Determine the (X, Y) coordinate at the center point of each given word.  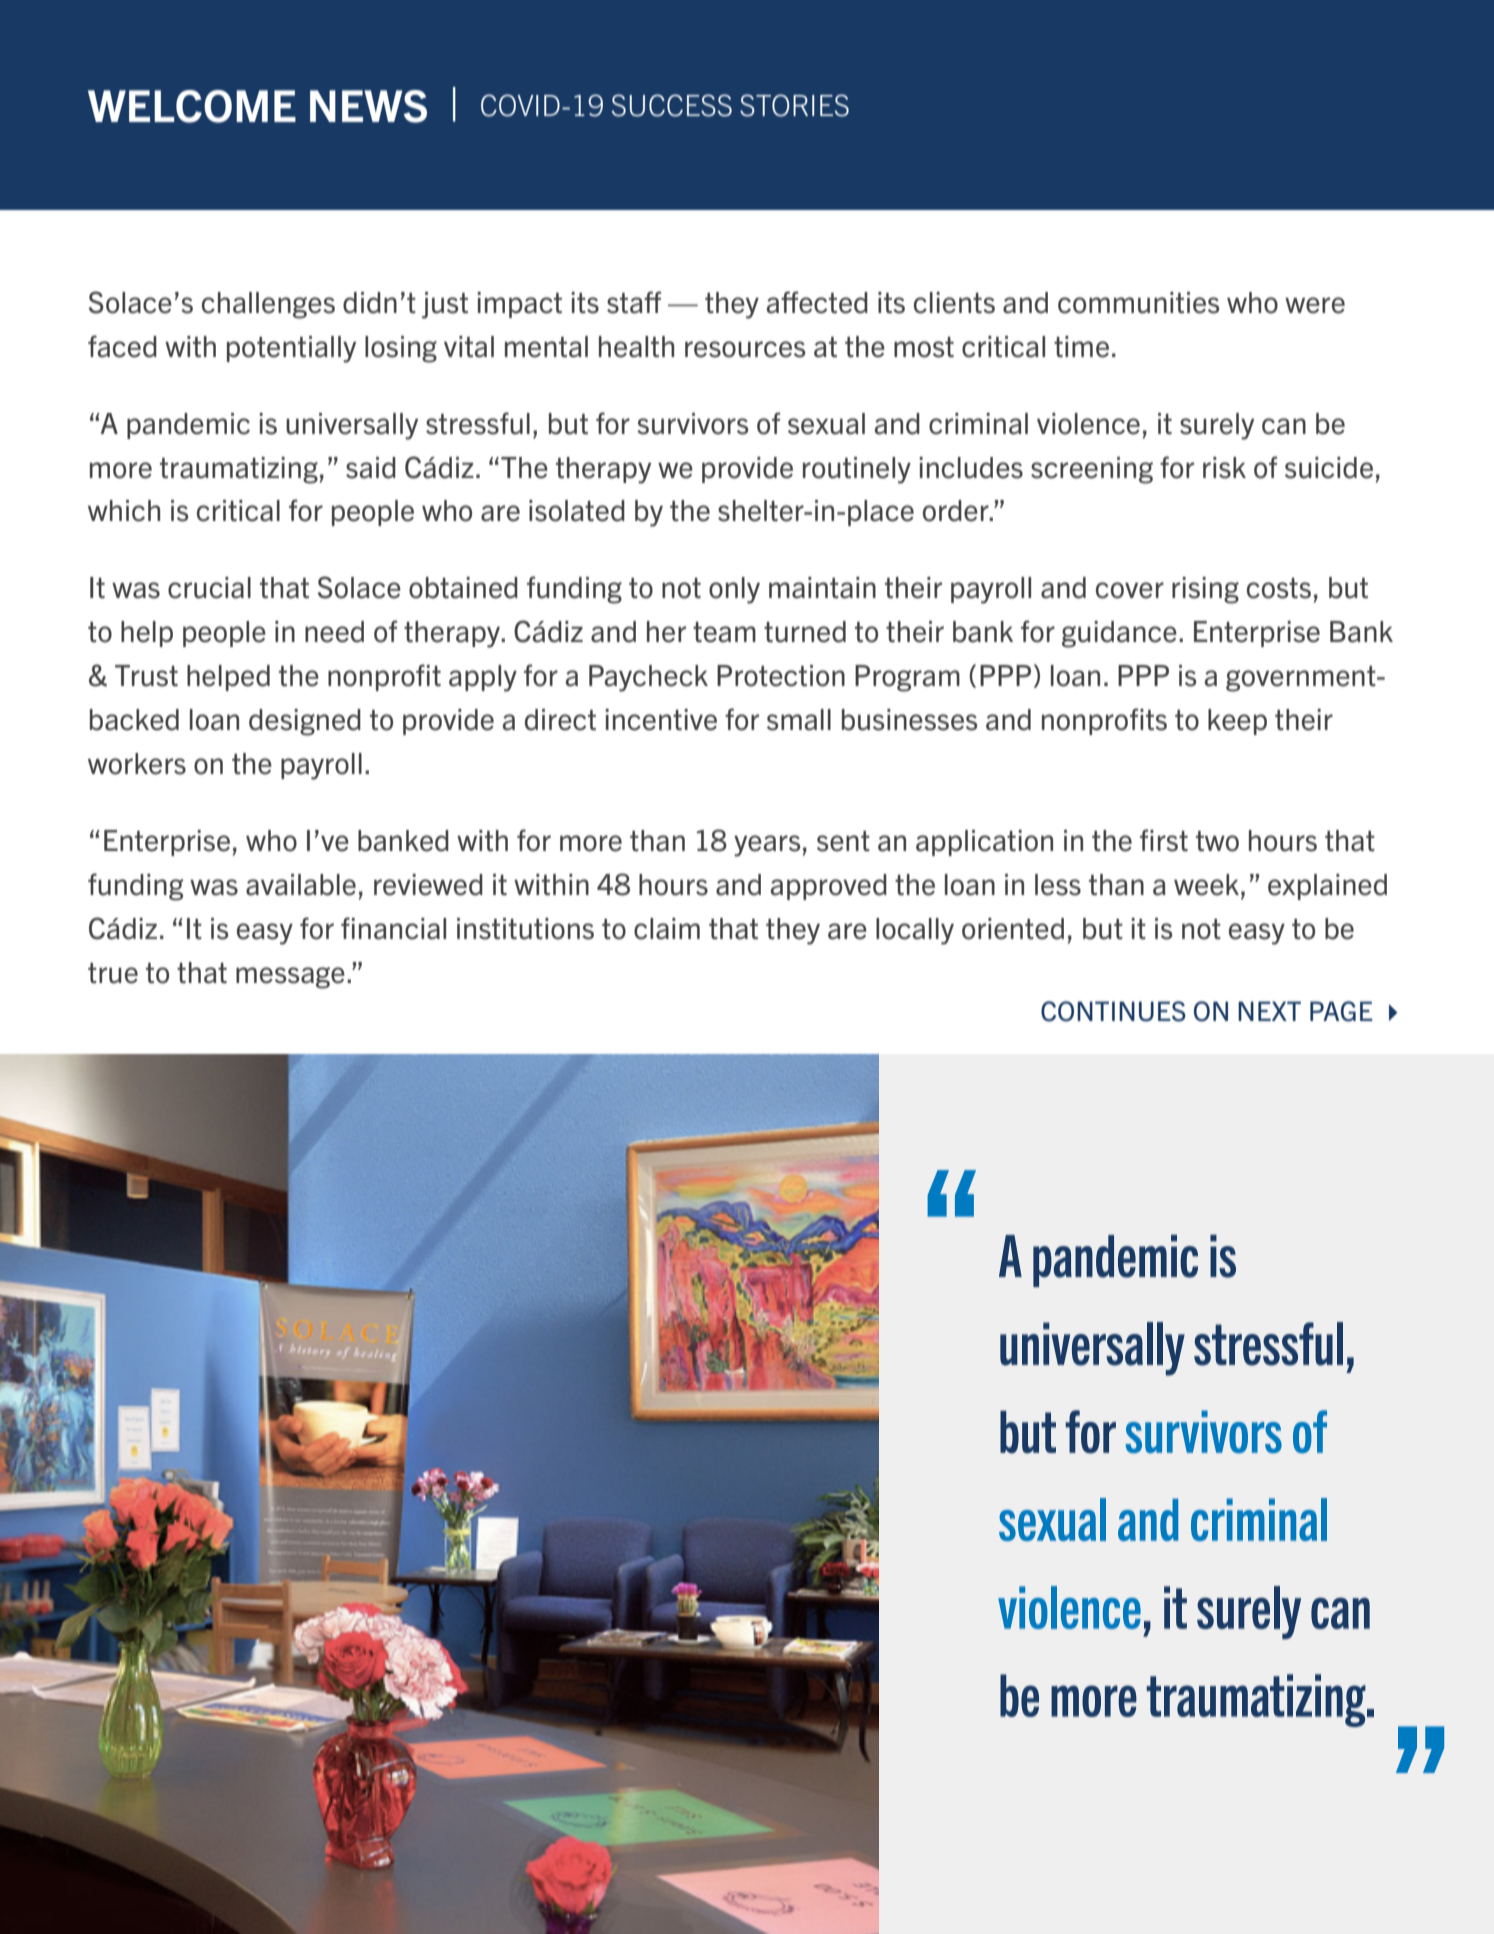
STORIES (794, 105)
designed (305, 722)
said (371, 468)
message (290, 978)
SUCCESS (672, 105)
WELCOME (192, 106)
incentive (661, 720)
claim (667, 929)
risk (1224, 468)
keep (1237, 722)
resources (745, 349)
